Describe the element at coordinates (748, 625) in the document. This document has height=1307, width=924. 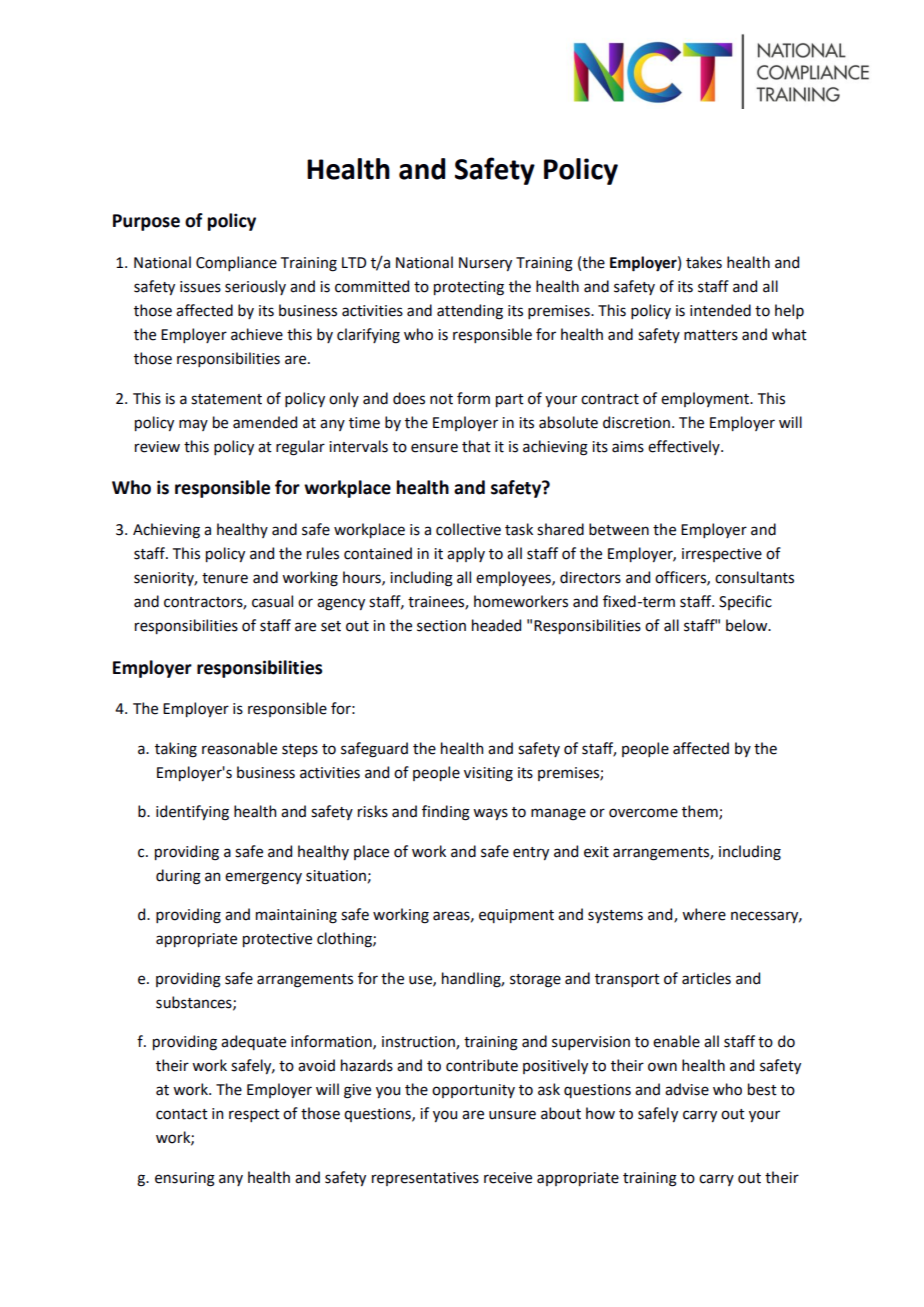
I see `below` at that location.
